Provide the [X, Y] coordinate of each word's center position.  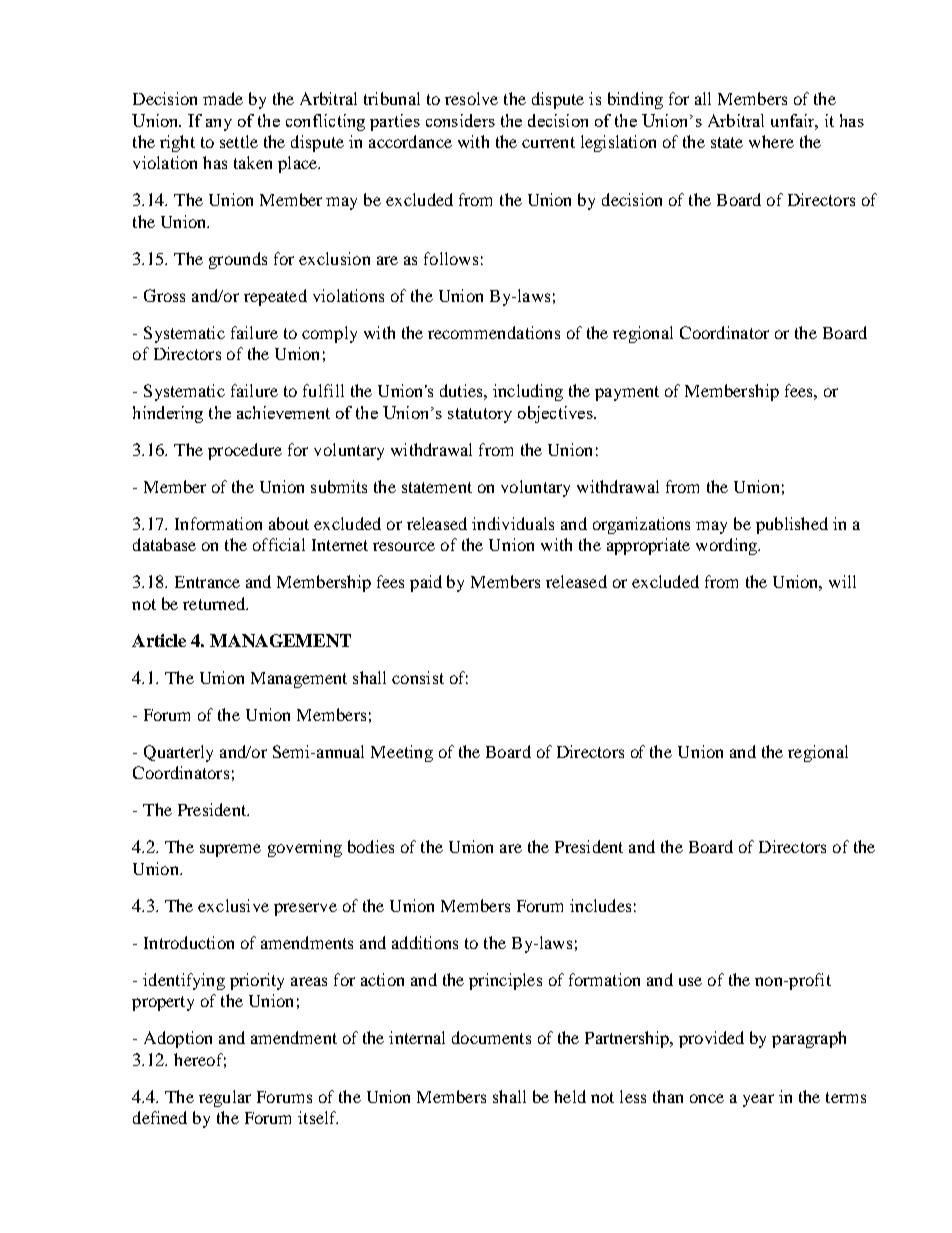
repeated [275, 297]
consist [418, 677]
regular [225, 1098]
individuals [513, 523]
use [690, 981]
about [289, 523]
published [792, 525]
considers [460, 120]
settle [239, 141]
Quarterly [178, 753]
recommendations [494, 332]
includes [600, 905]
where [771, 141]
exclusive [233, 905]
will [842, 581]
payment [627, 393]
